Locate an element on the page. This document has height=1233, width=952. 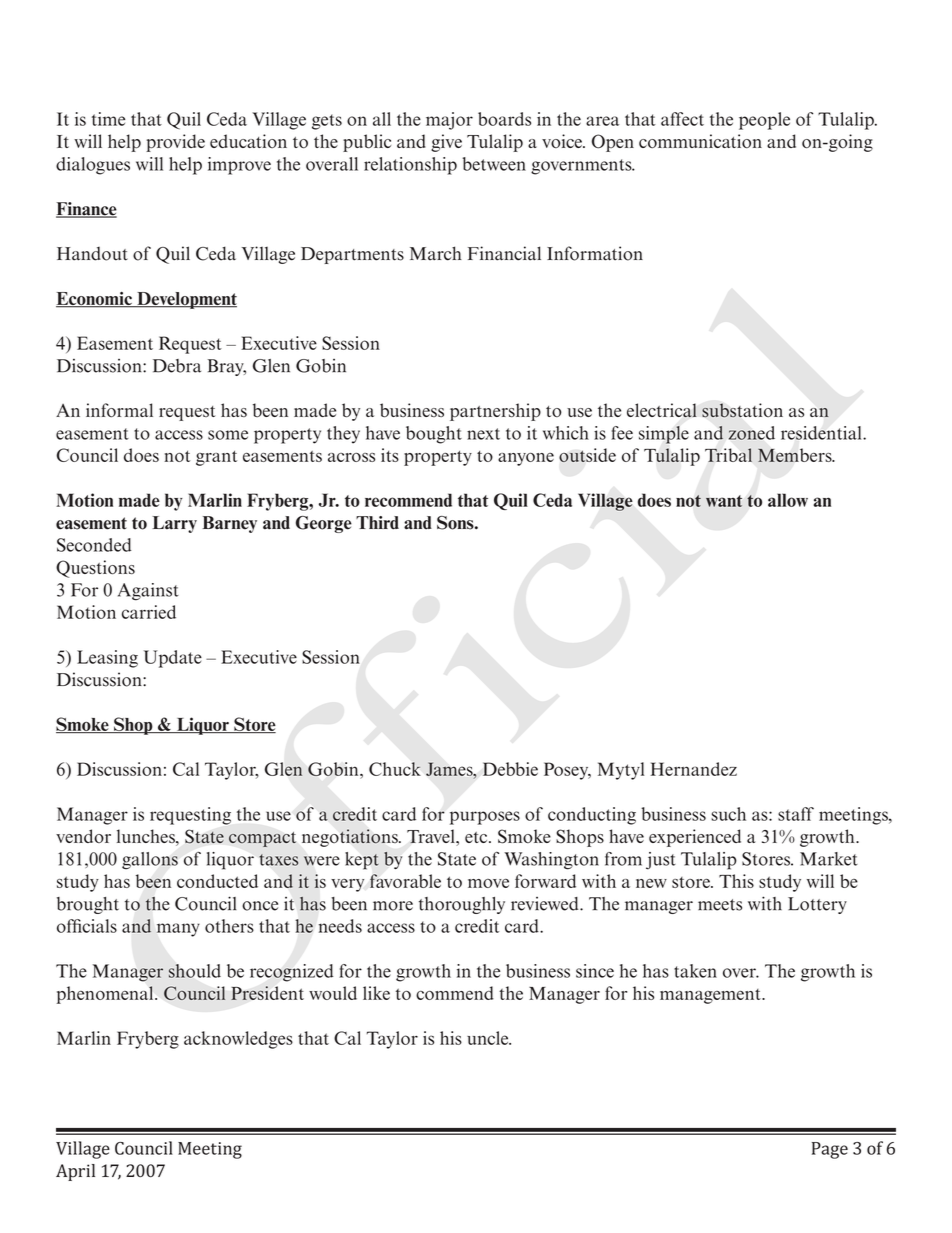
Debbie is located at coordinates (510, 769).
